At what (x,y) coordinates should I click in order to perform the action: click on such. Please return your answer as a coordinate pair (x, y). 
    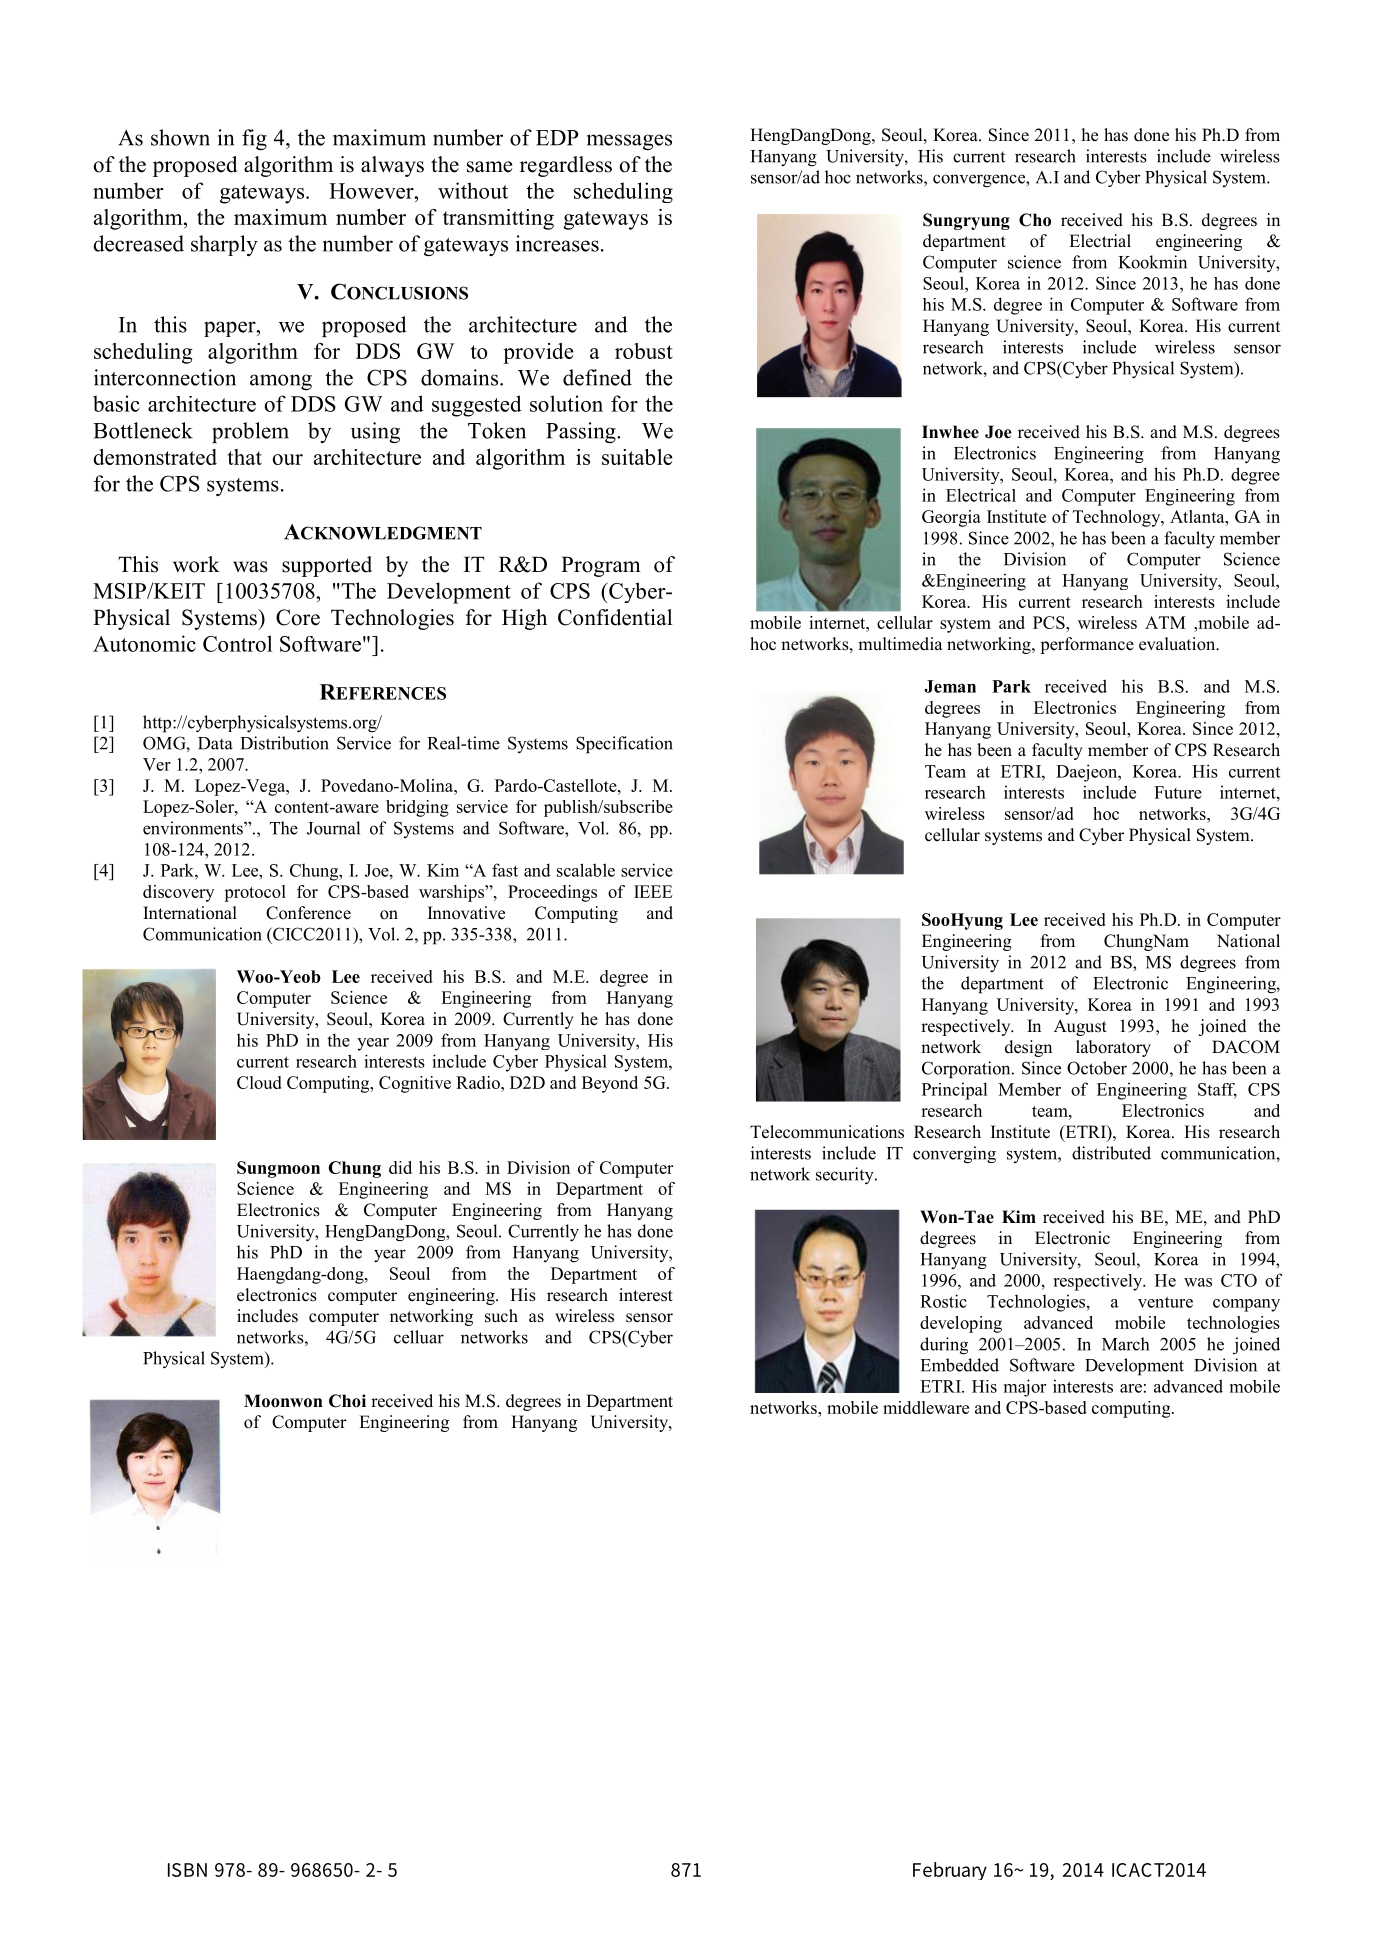
    Looking at the image, I should click on (501, 1316).
